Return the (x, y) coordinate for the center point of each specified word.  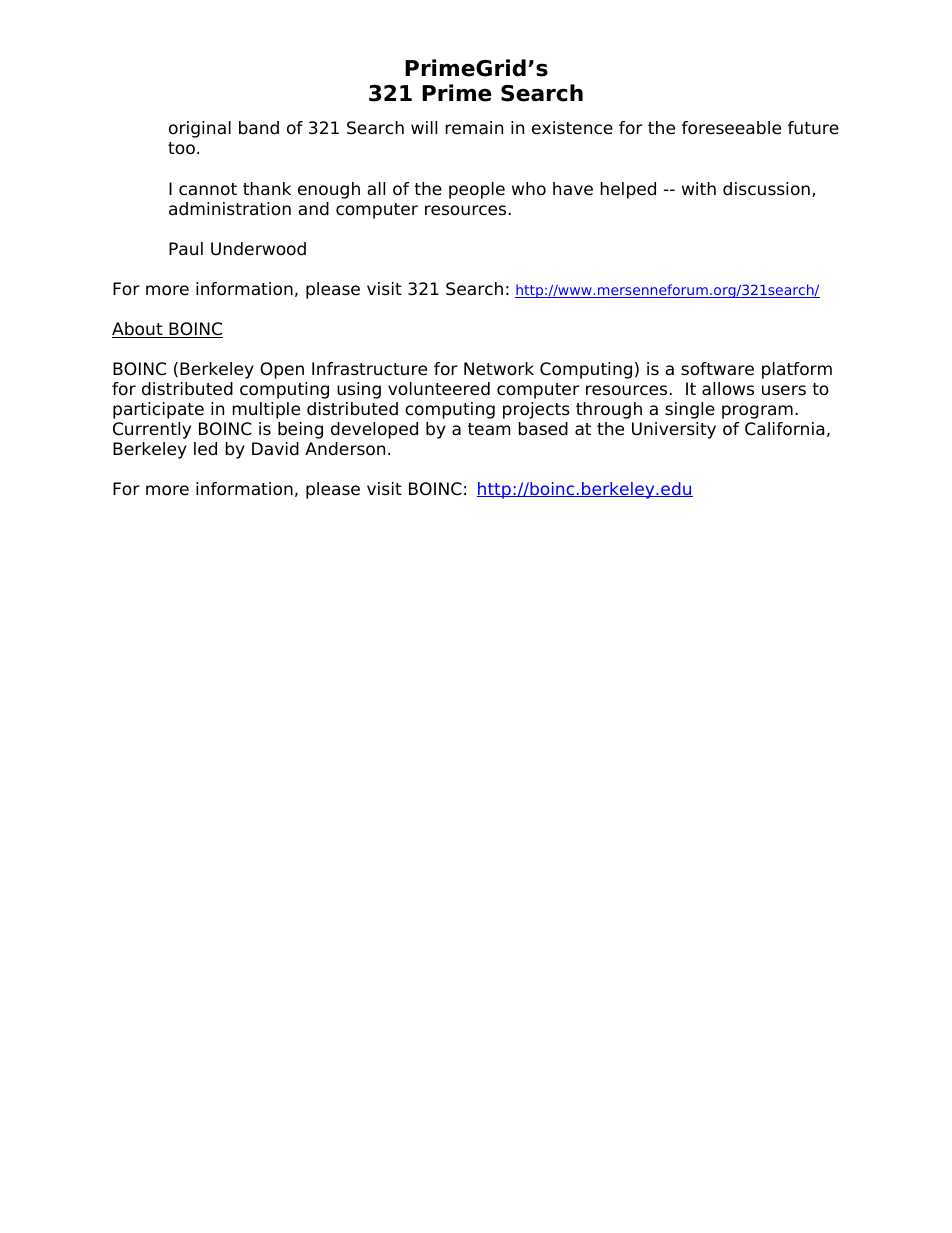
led (205, 449)
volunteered (439, 389)
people (477, 190)
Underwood (258, 249)
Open (282, 370)
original (200, 129)
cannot (208, 189)
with (699, 188)
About (138, 330)
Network (499, 369)
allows (728, 389)
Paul (186, 249)
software (717, 369)
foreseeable (731, 128)
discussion (766, 189)
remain (474, 128)
